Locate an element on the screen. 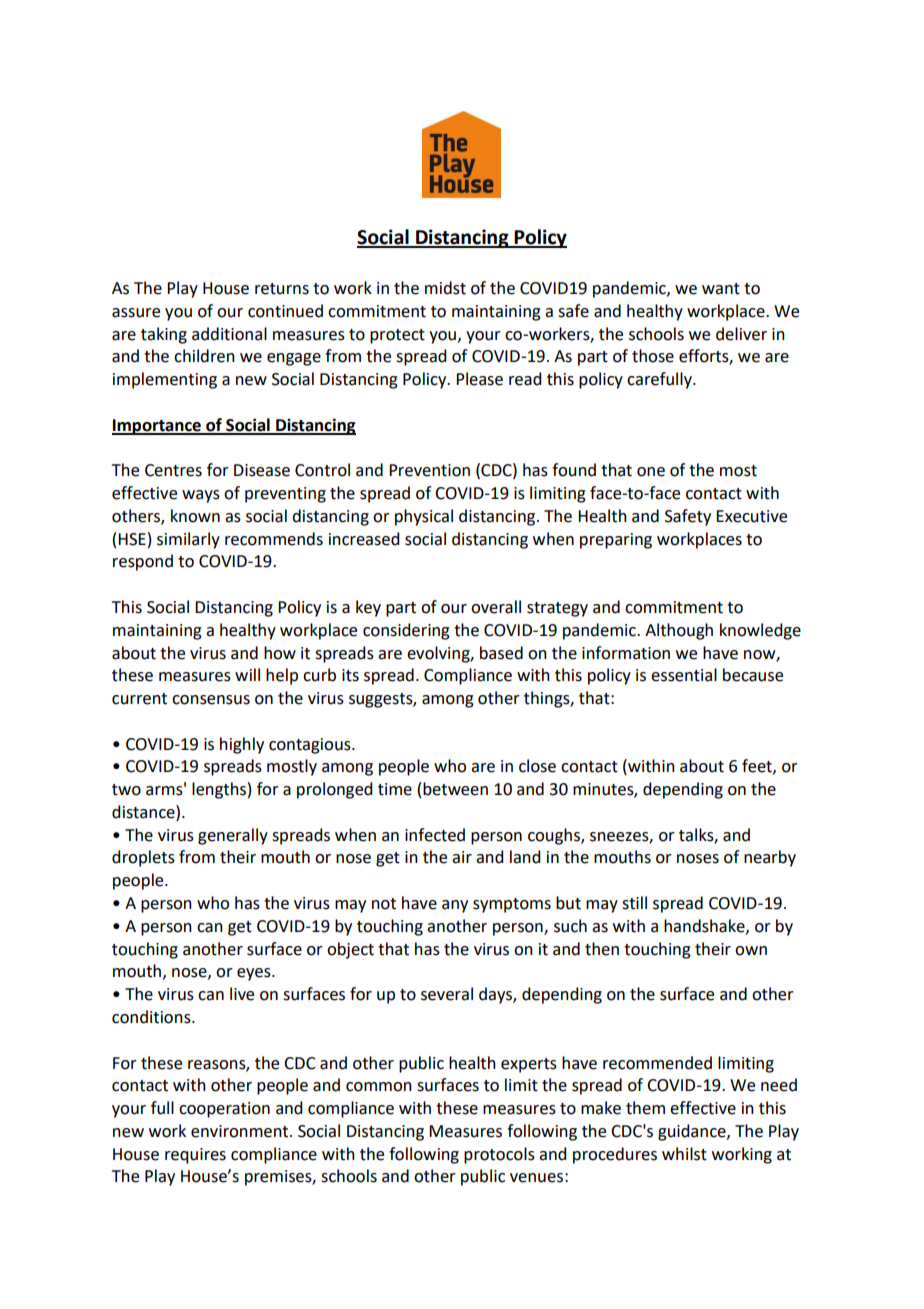  additional is located at coordinates (229, 334).
